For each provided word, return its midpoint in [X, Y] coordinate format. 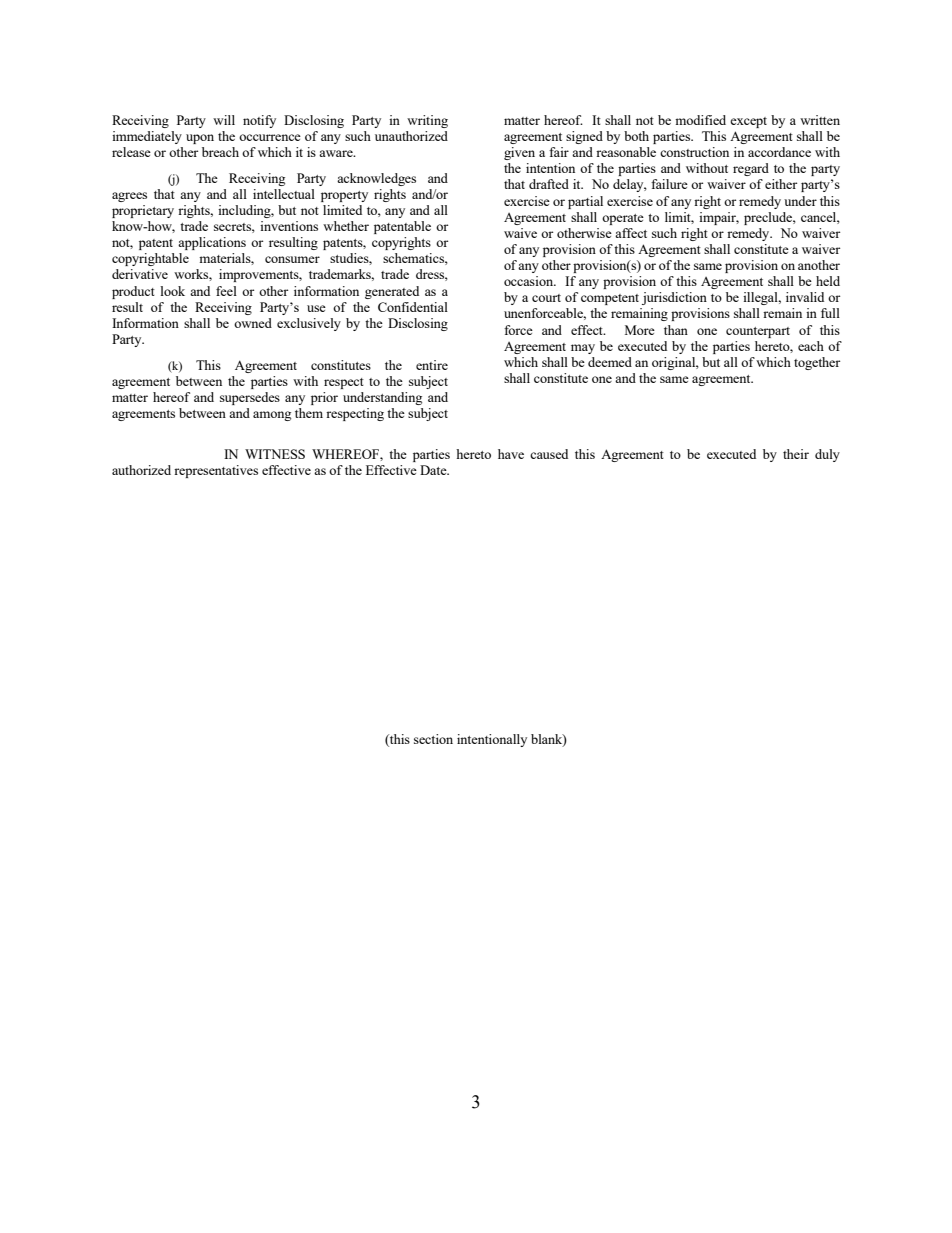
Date [434, 470]
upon [200, 139]
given [519, 153]
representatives [216, 471]
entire [432, 365]
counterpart [758, 332]
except [748, 122]
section [433, 739]
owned [253, 323]
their [796, 454]
